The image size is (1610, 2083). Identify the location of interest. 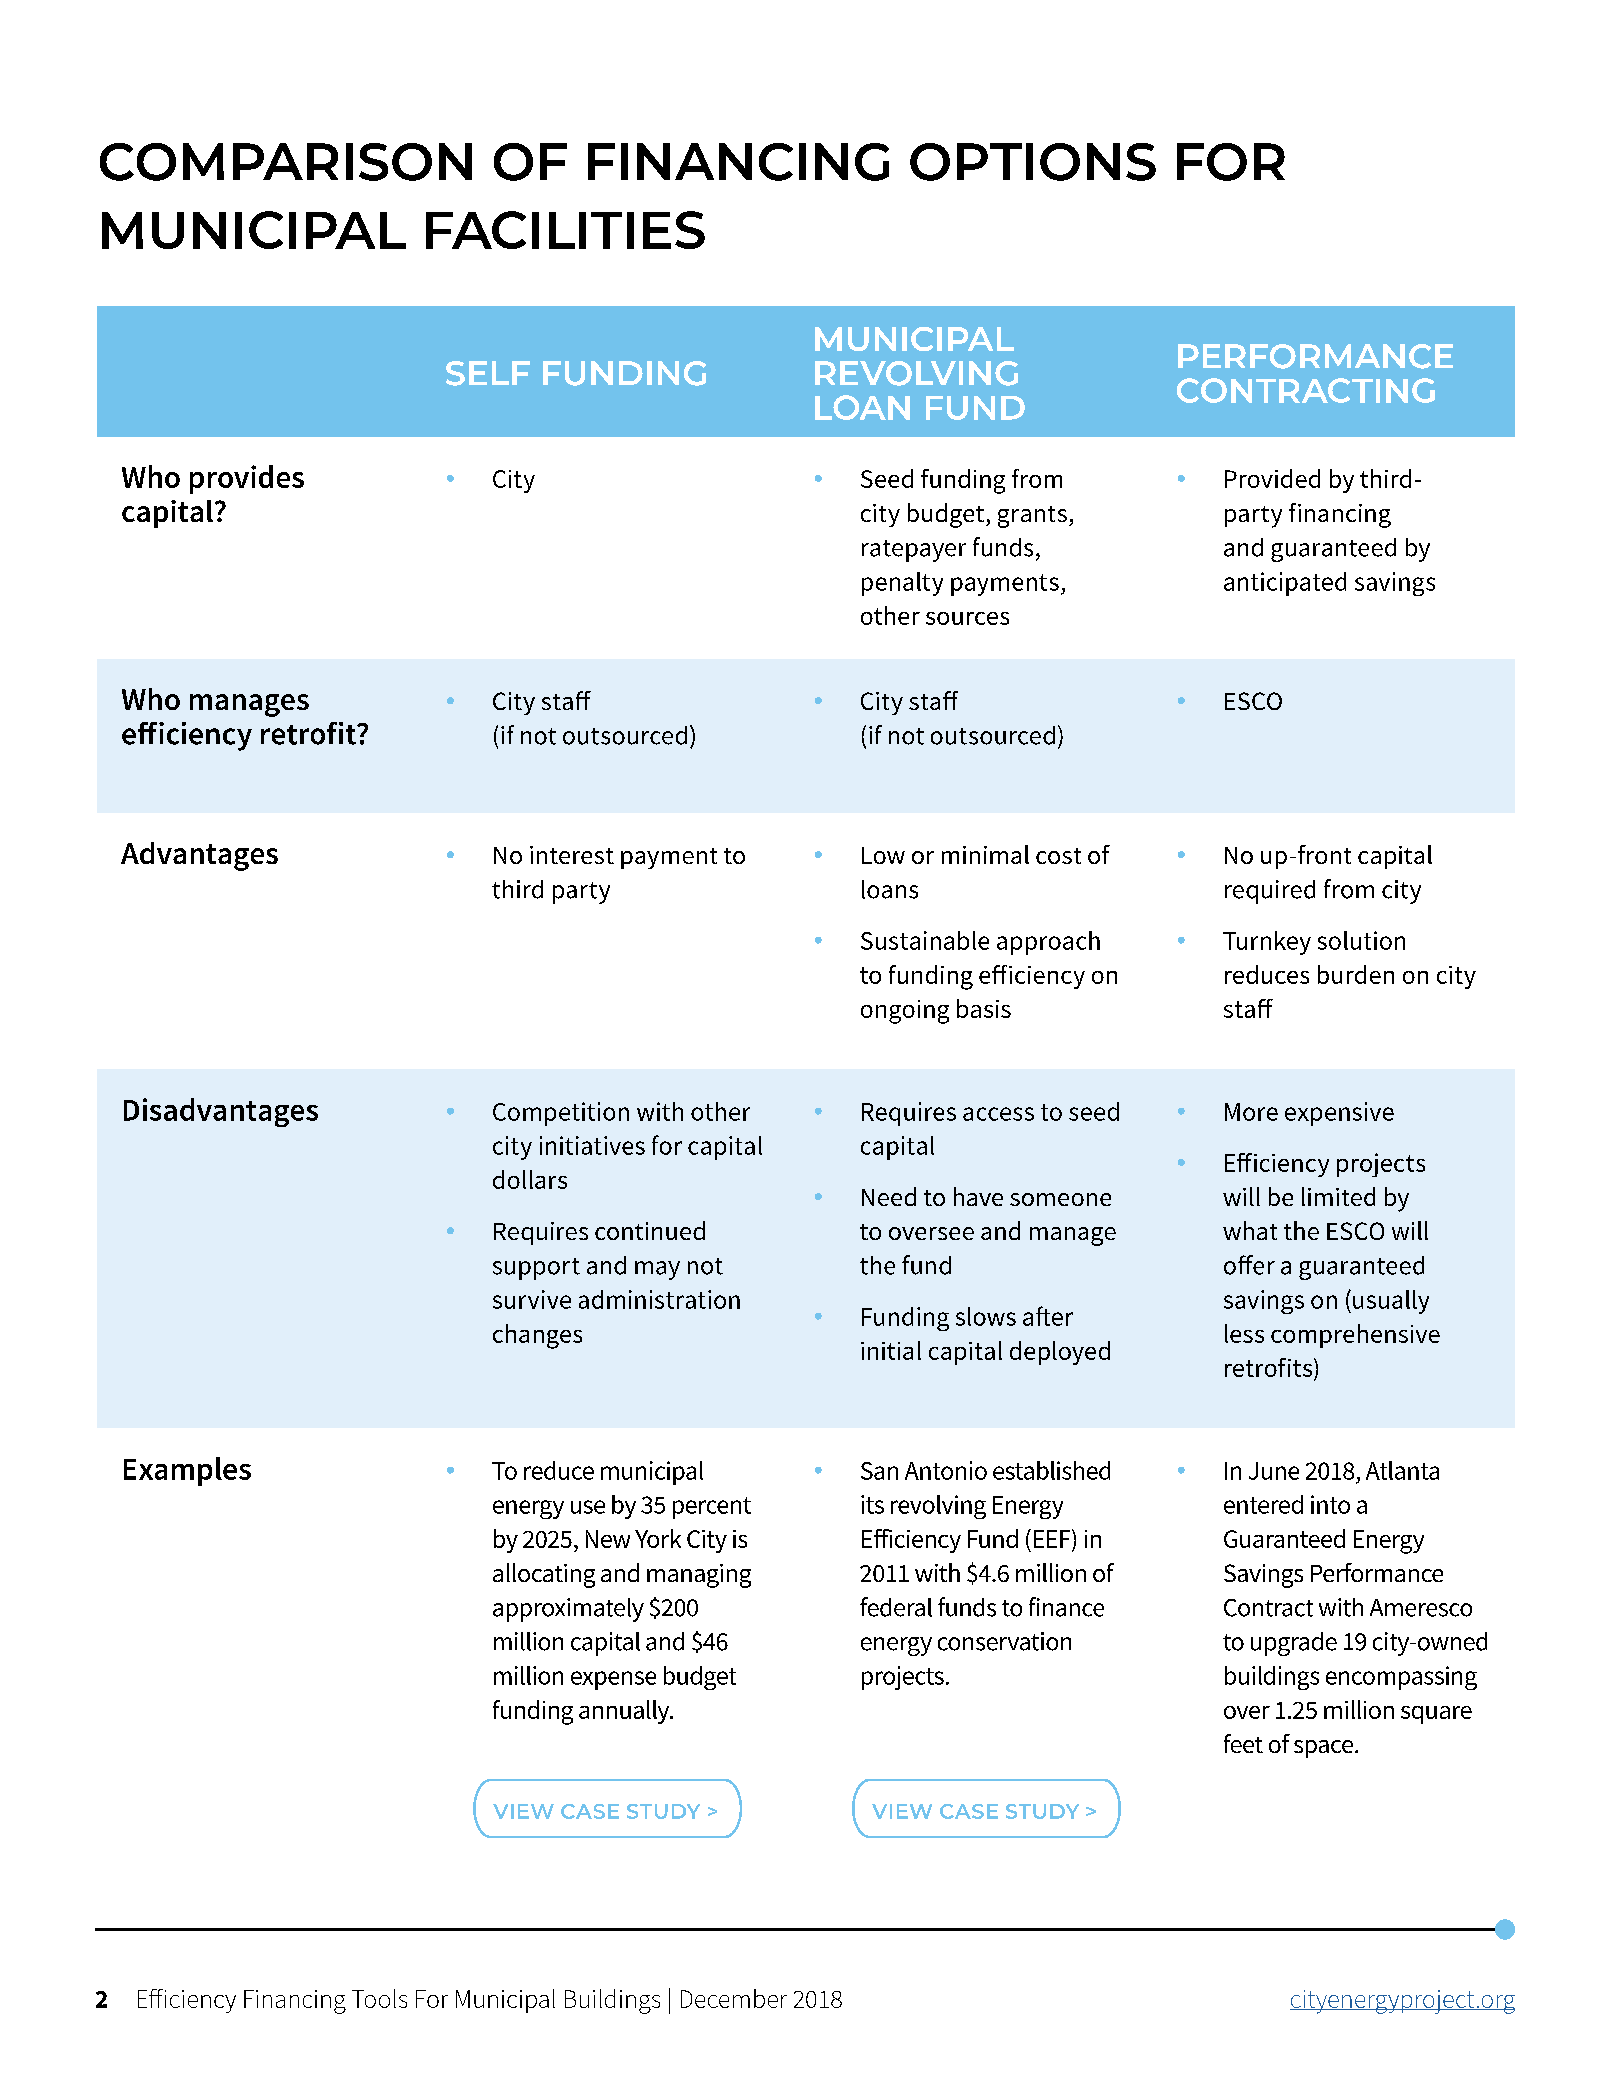
(572, 855).
